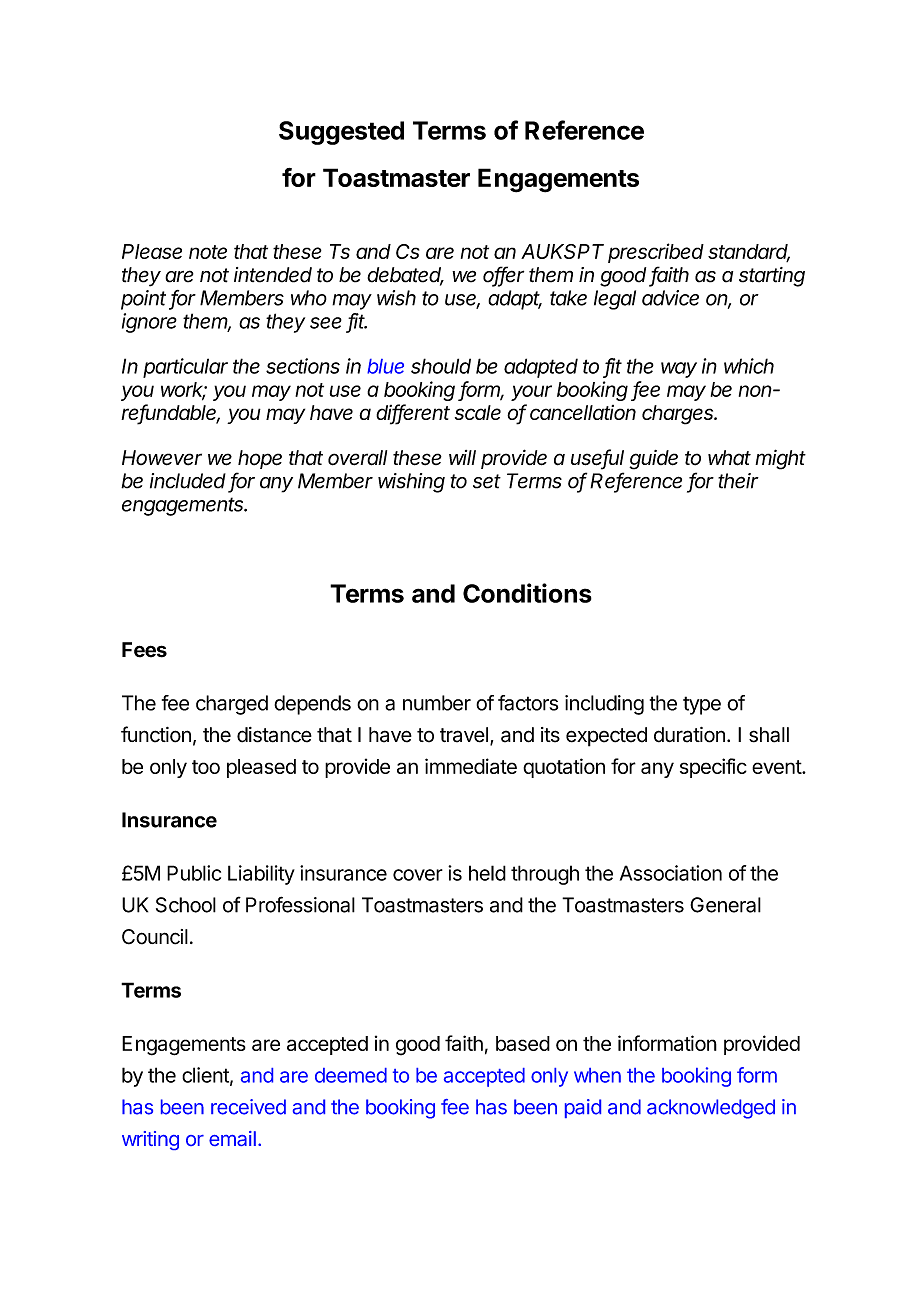 This screenshot has width=924, height=1308. What do you see at coordinates (144, 650) in the screenshot?
I see `Fees` at bounding box center [144, 650].
